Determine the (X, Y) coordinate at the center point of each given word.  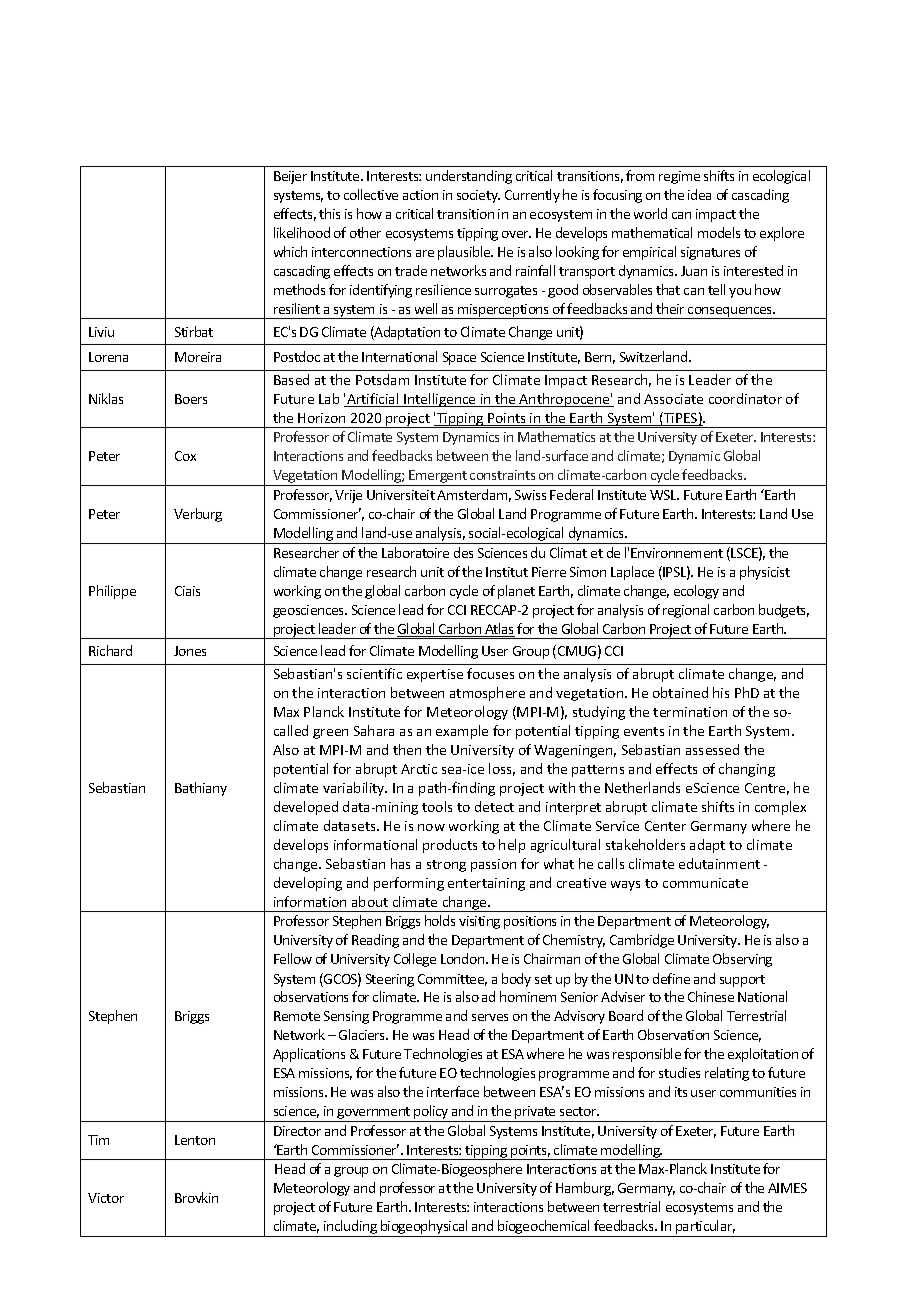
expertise (435, 675)
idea (699, 194)
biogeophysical (424, 1228)
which (290, 251)
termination (690, 712)
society (478, 196)
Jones (190, 651)
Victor (106, 1198)
